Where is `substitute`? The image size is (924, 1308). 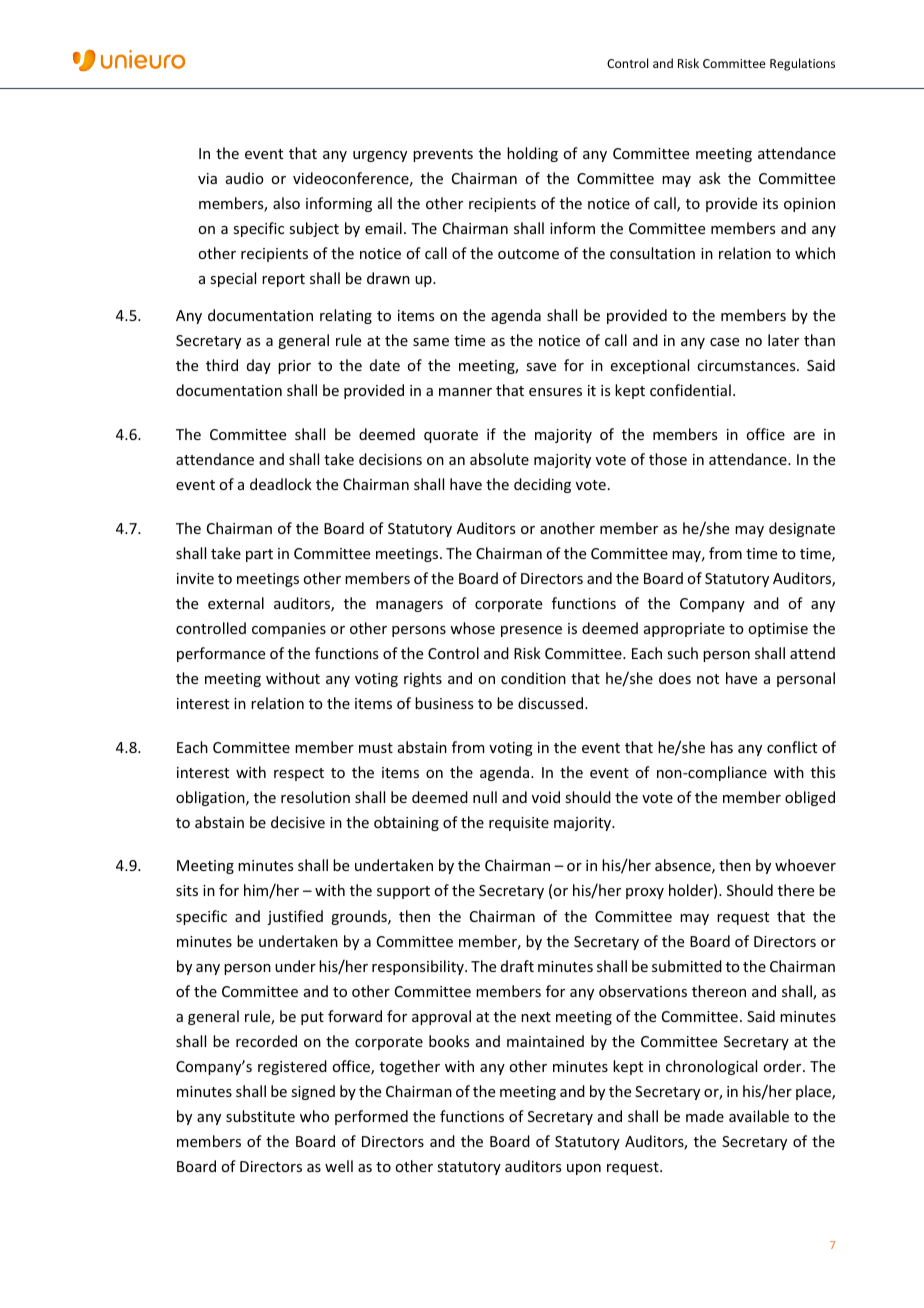
substitute is located at coordinates (260, 1116).
